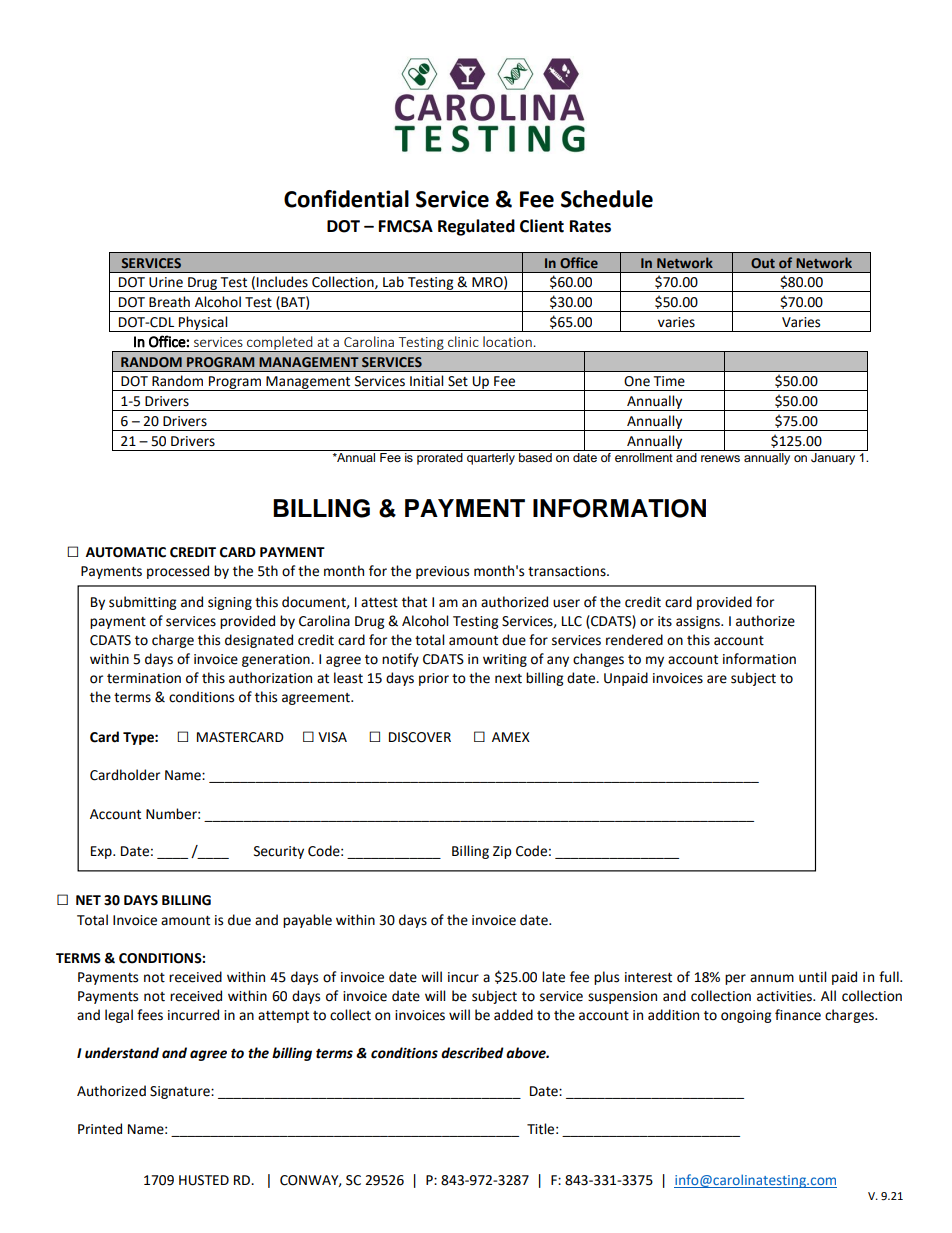 The image size is (952, 1233). I want to click on AUTOMATIC, so click(126, 552).
